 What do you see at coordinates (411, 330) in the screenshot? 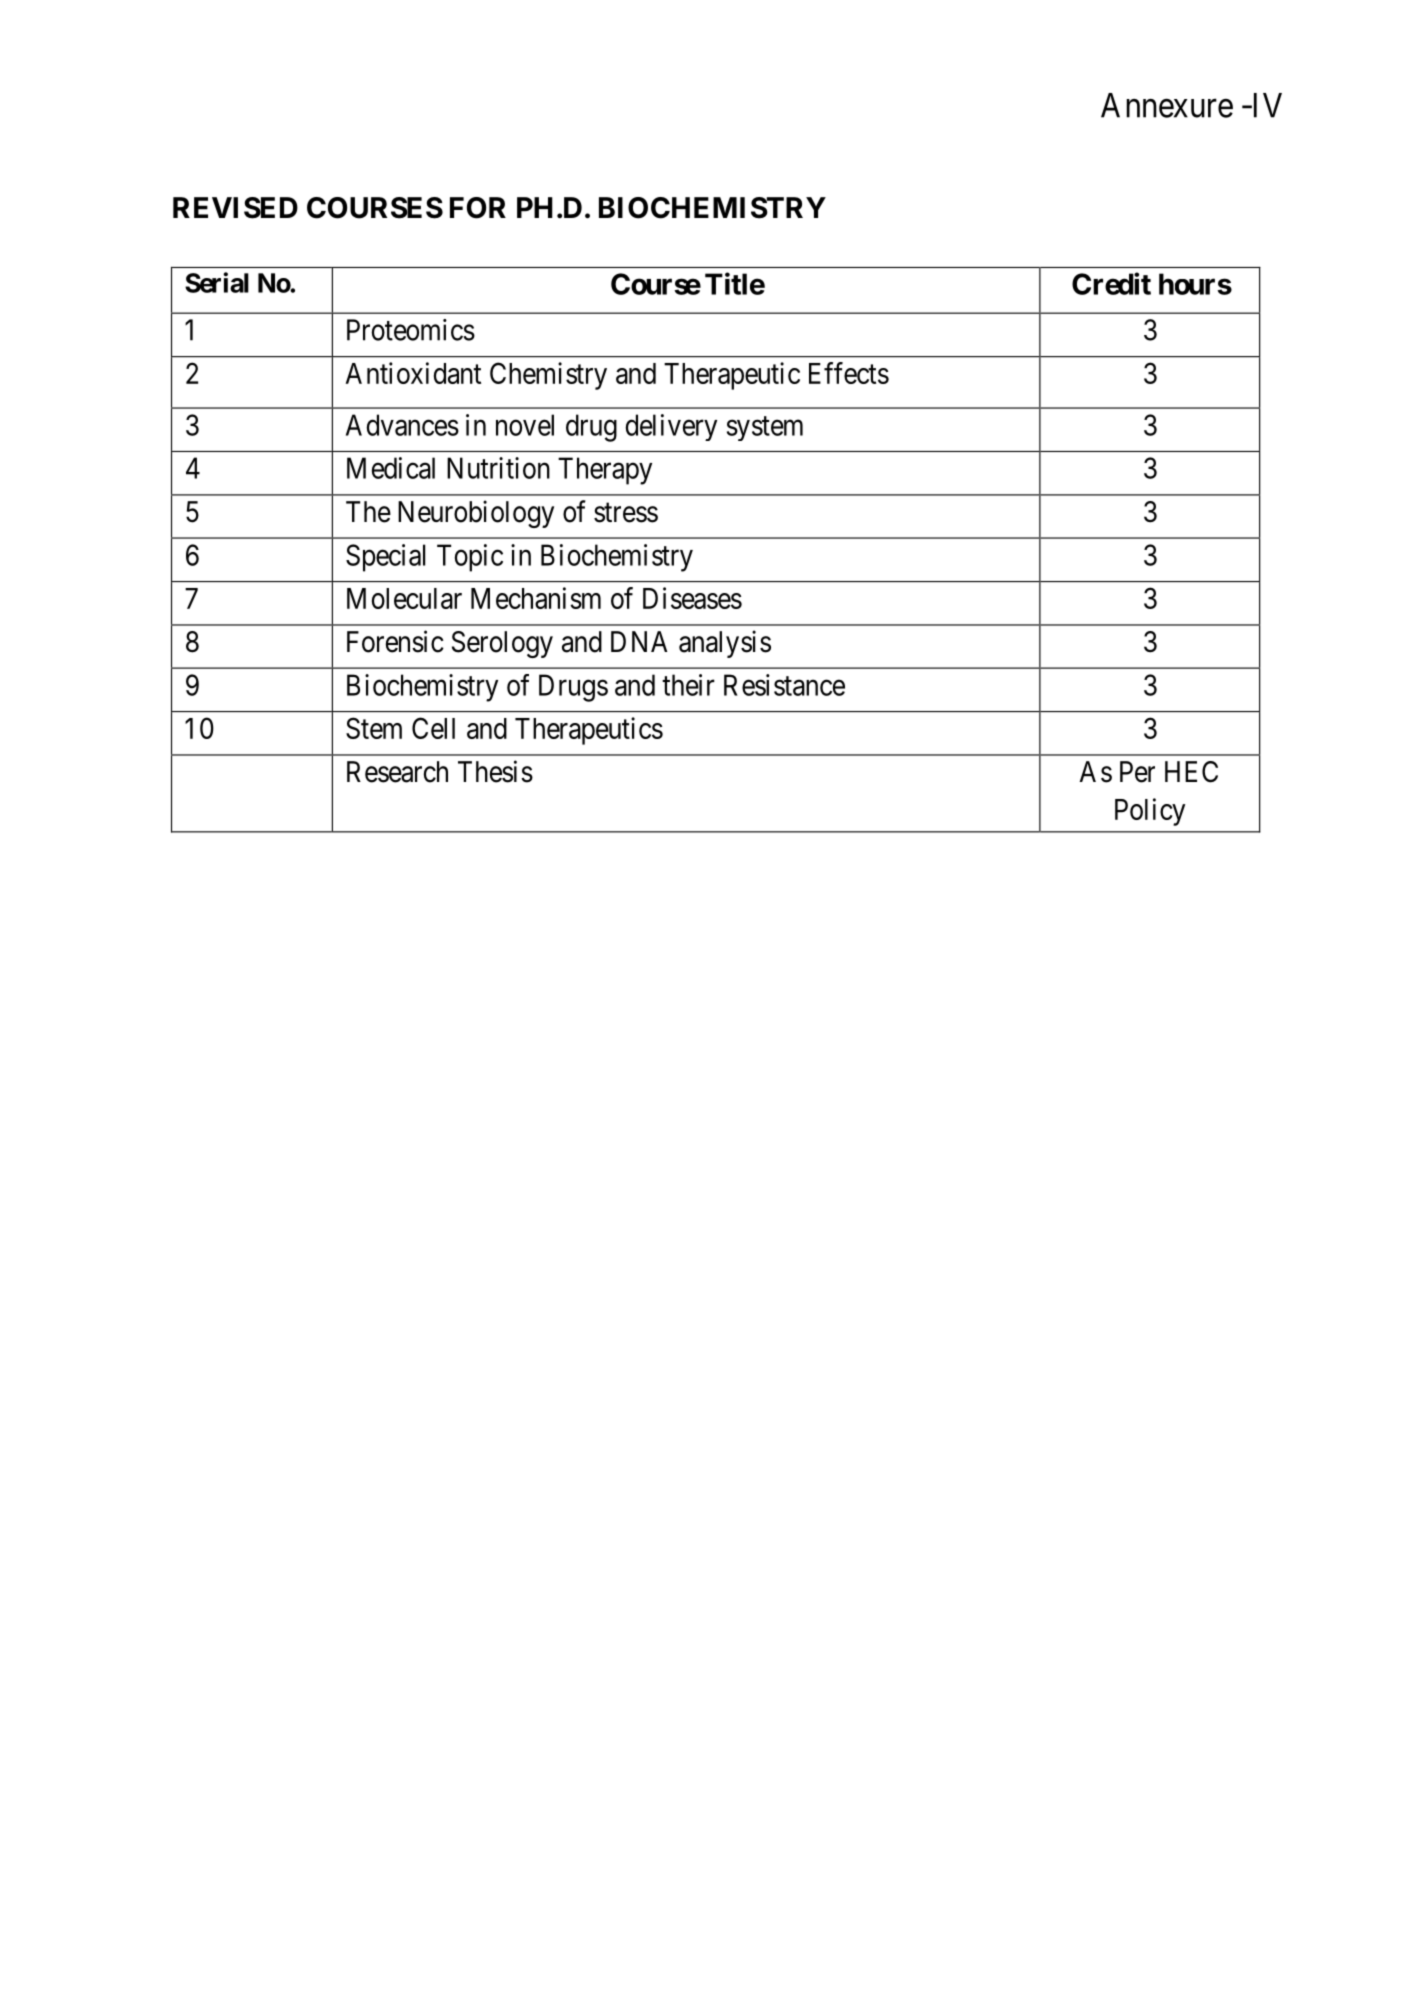
I see `Proteomics` at bounding box center [411, 330].
